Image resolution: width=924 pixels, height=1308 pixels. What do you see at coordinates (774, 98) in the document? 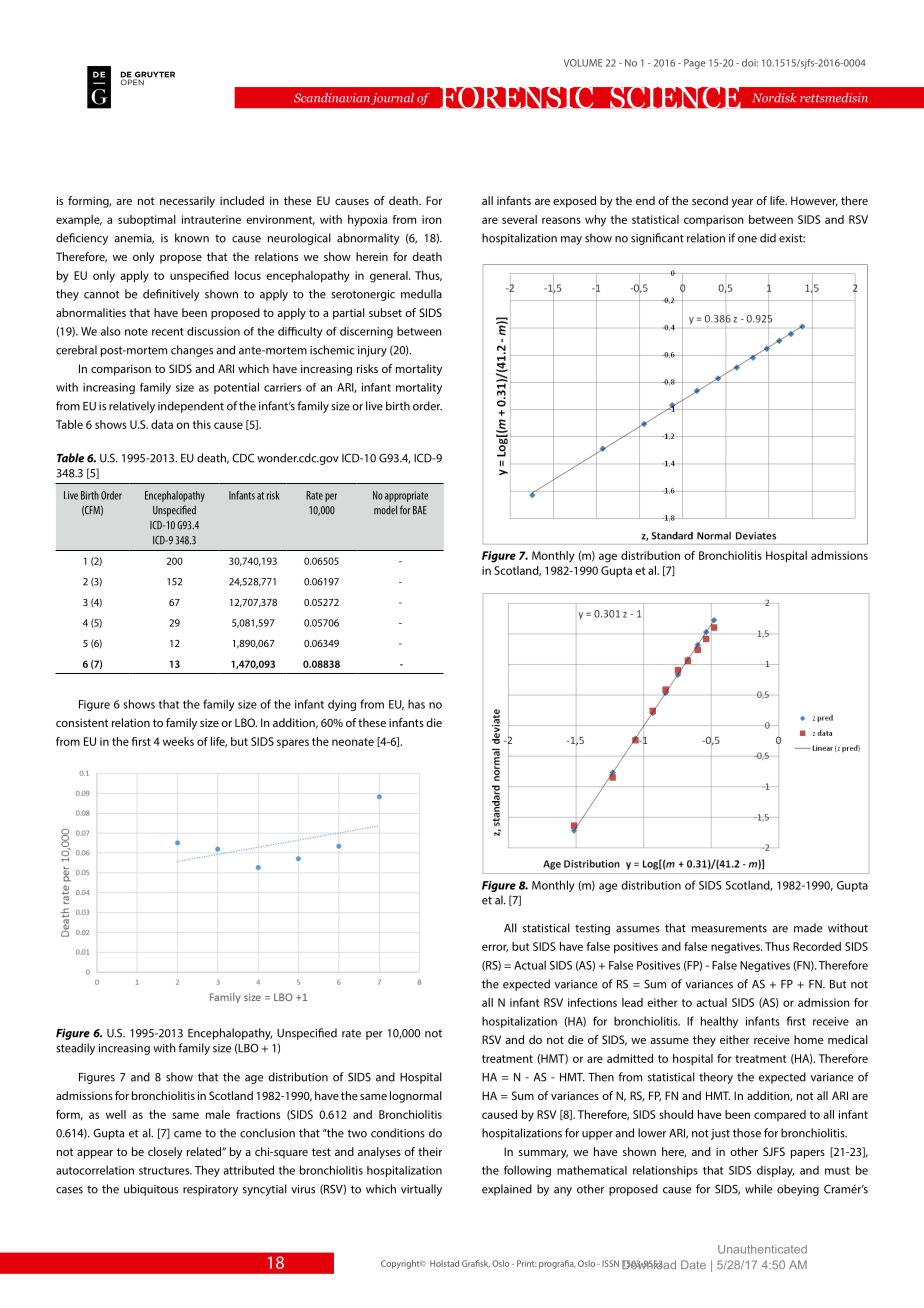
I see `Nordisk` at bounding box center [774, 98].
